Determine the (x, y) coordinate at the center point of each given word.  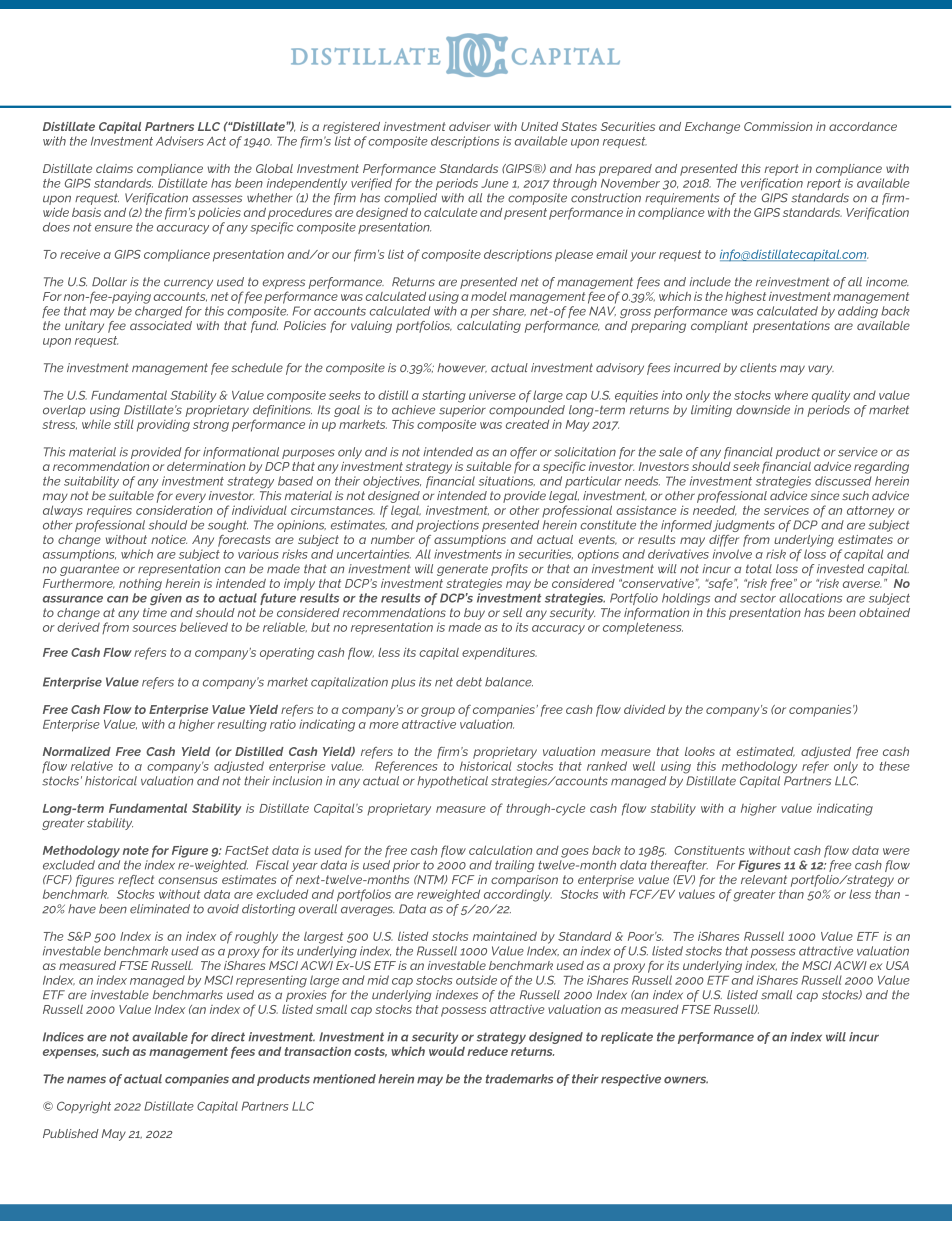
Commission (778, 126)
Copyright (84, 1107)
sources (154, 628)
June (495, 183)
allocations (810, 598)
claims (114, 168)
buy (474, 614)
